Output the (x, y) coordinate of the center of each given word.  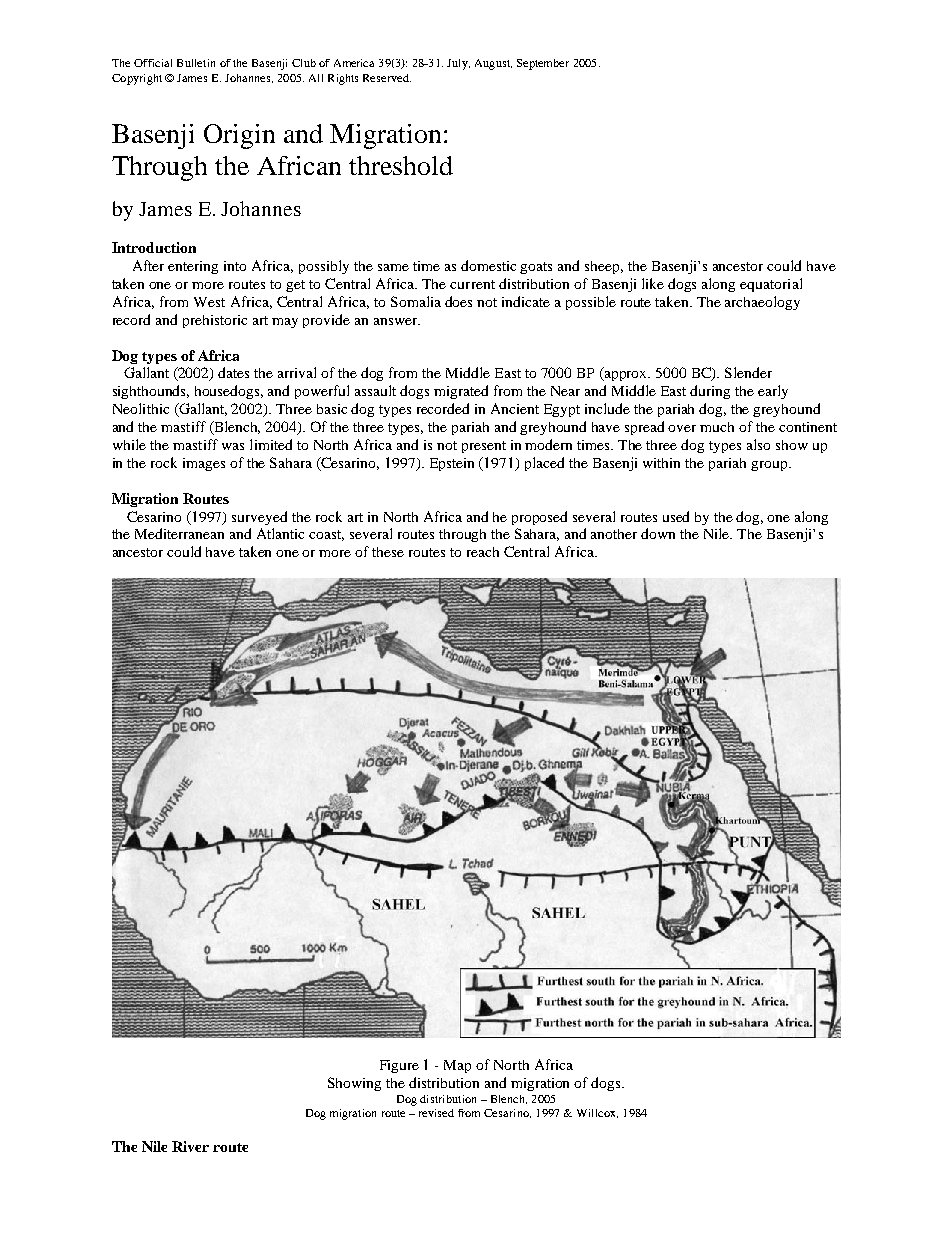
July (458, 64)
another (614, 534)
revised (436, 1113)
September (543, 64)
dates (233, 372)
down (658, 533)
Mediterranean (179, 533)
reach (483, 552)
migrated (461, 392)
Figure (399, 1066)
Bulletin (196, 63)
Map (457, 1066)
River (190, 1146)
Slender (748, 372)
